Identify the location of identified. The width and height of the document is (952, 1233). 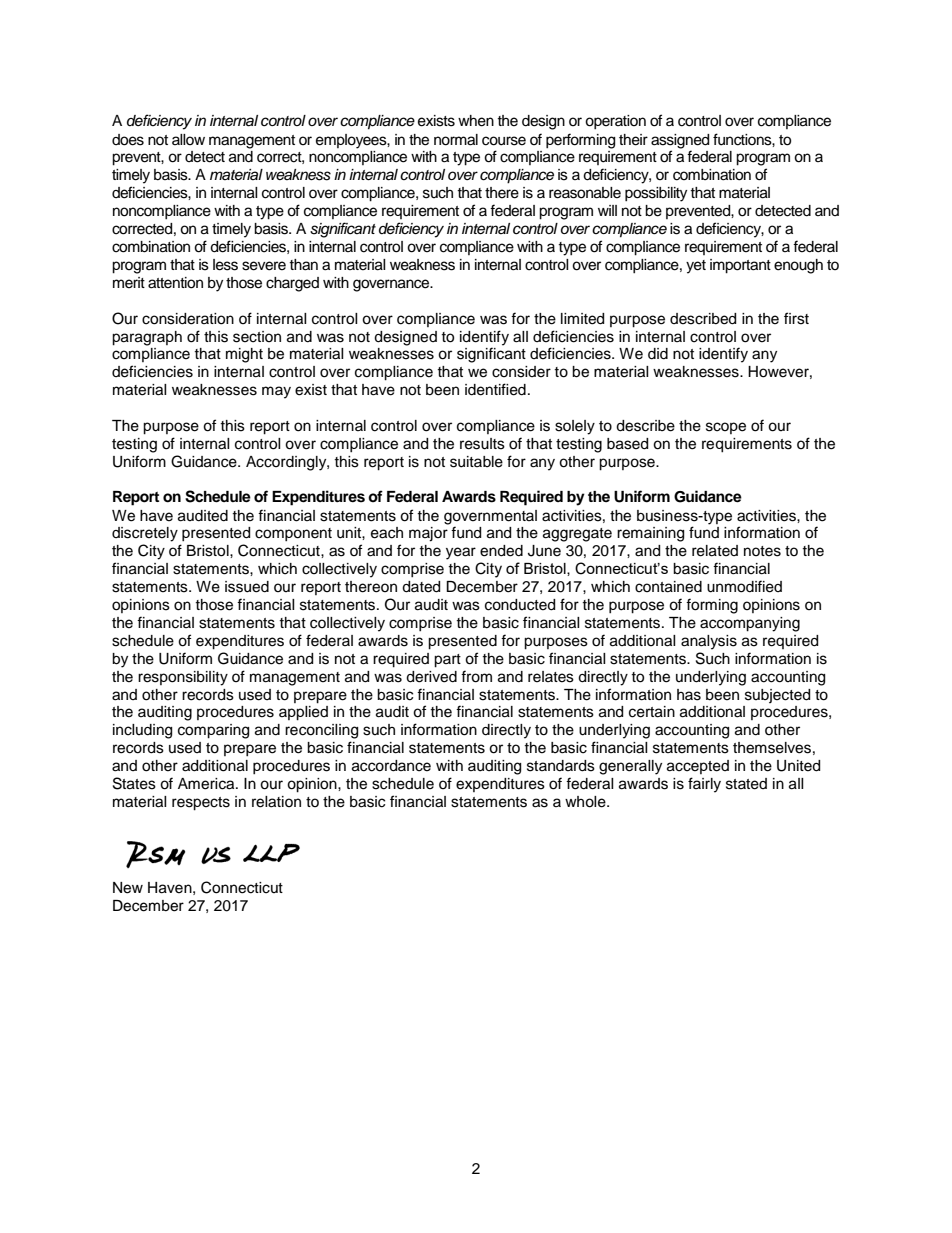
(495, 389).
